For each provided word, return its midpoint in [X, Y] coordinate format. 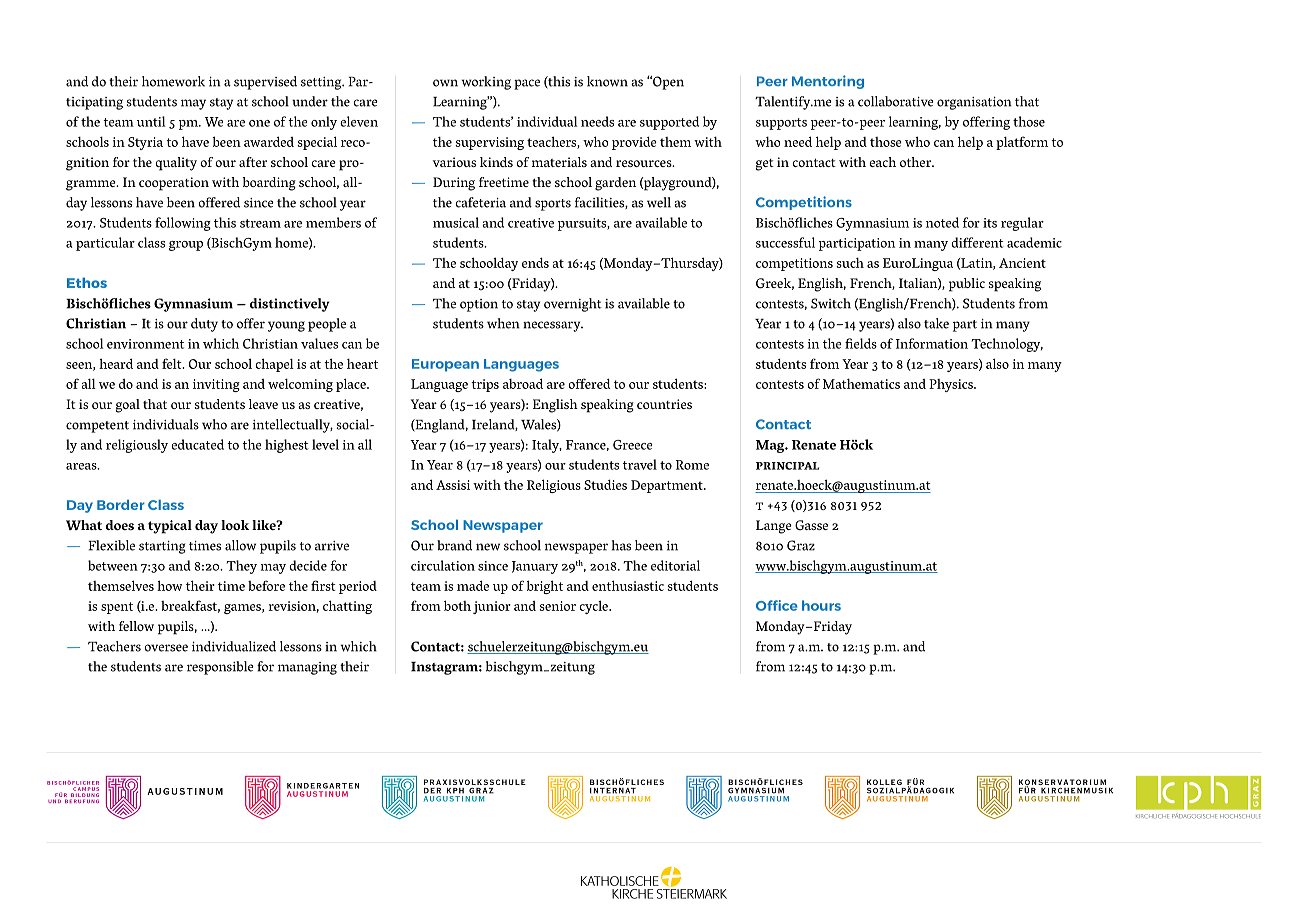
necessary [553, 326]
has [621, 545]
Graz [801, 545]
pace [527, 84]
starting [162, 547]
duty [204, 325]
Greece [633, 445]
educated [197, 444]
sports [553, 205]
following [183, 224]
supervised [265, 83]
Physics [952, 385]
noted [942, 222]
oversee [166, 648]
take [936, 323]
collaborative [896, 101]
